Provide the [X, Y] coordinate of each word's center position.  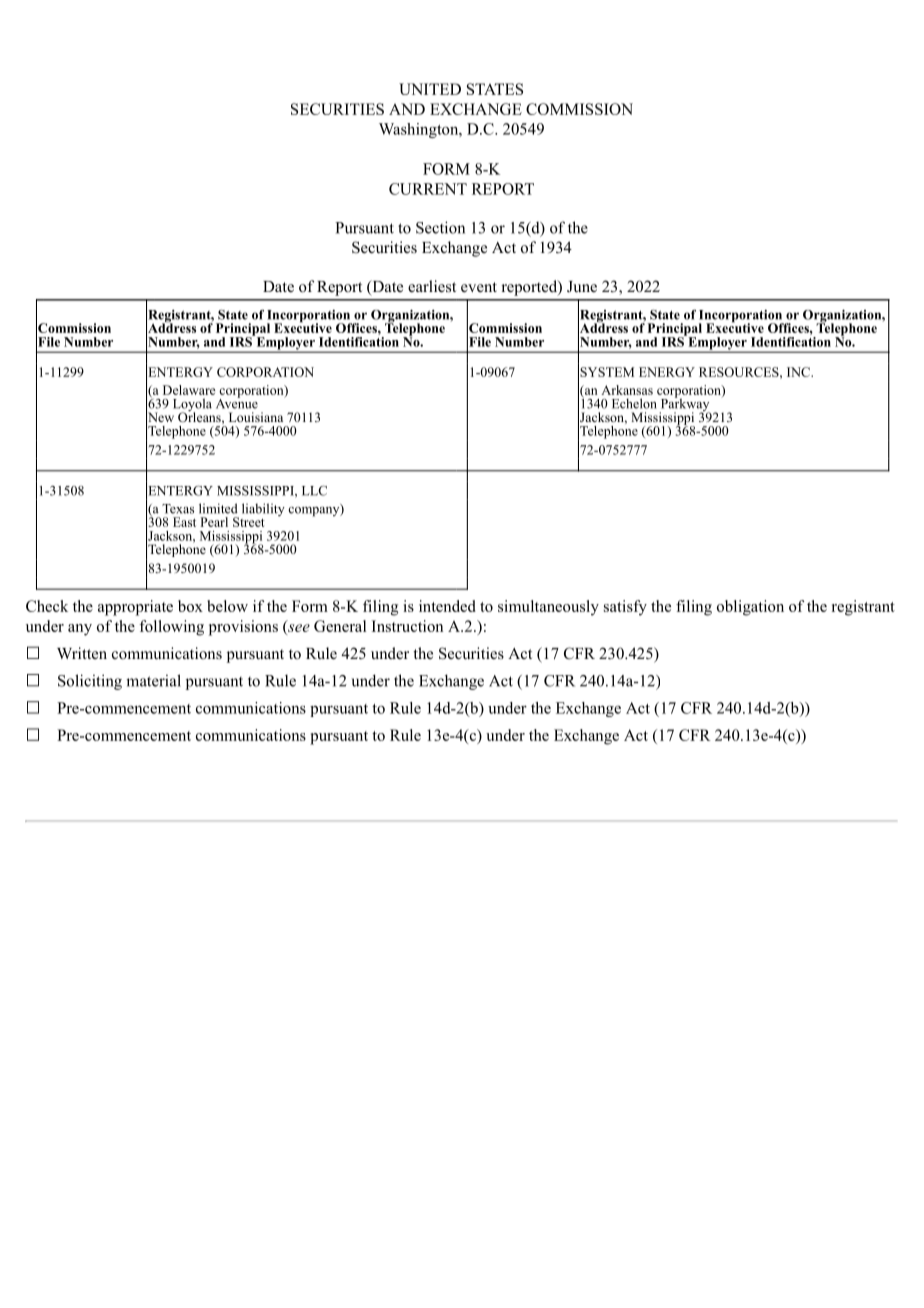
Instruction [407, 626]
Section [440, 227]
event [479, 287]
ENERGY [667, 372]
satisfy [625, 608]
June [582, 287]
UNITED [430, 89]
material [153, 680]
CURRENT [428, 189]
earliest [432, 286]
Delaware [189, 390]
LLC [314, 491]
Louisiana [256, 417]
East [184, 522]
